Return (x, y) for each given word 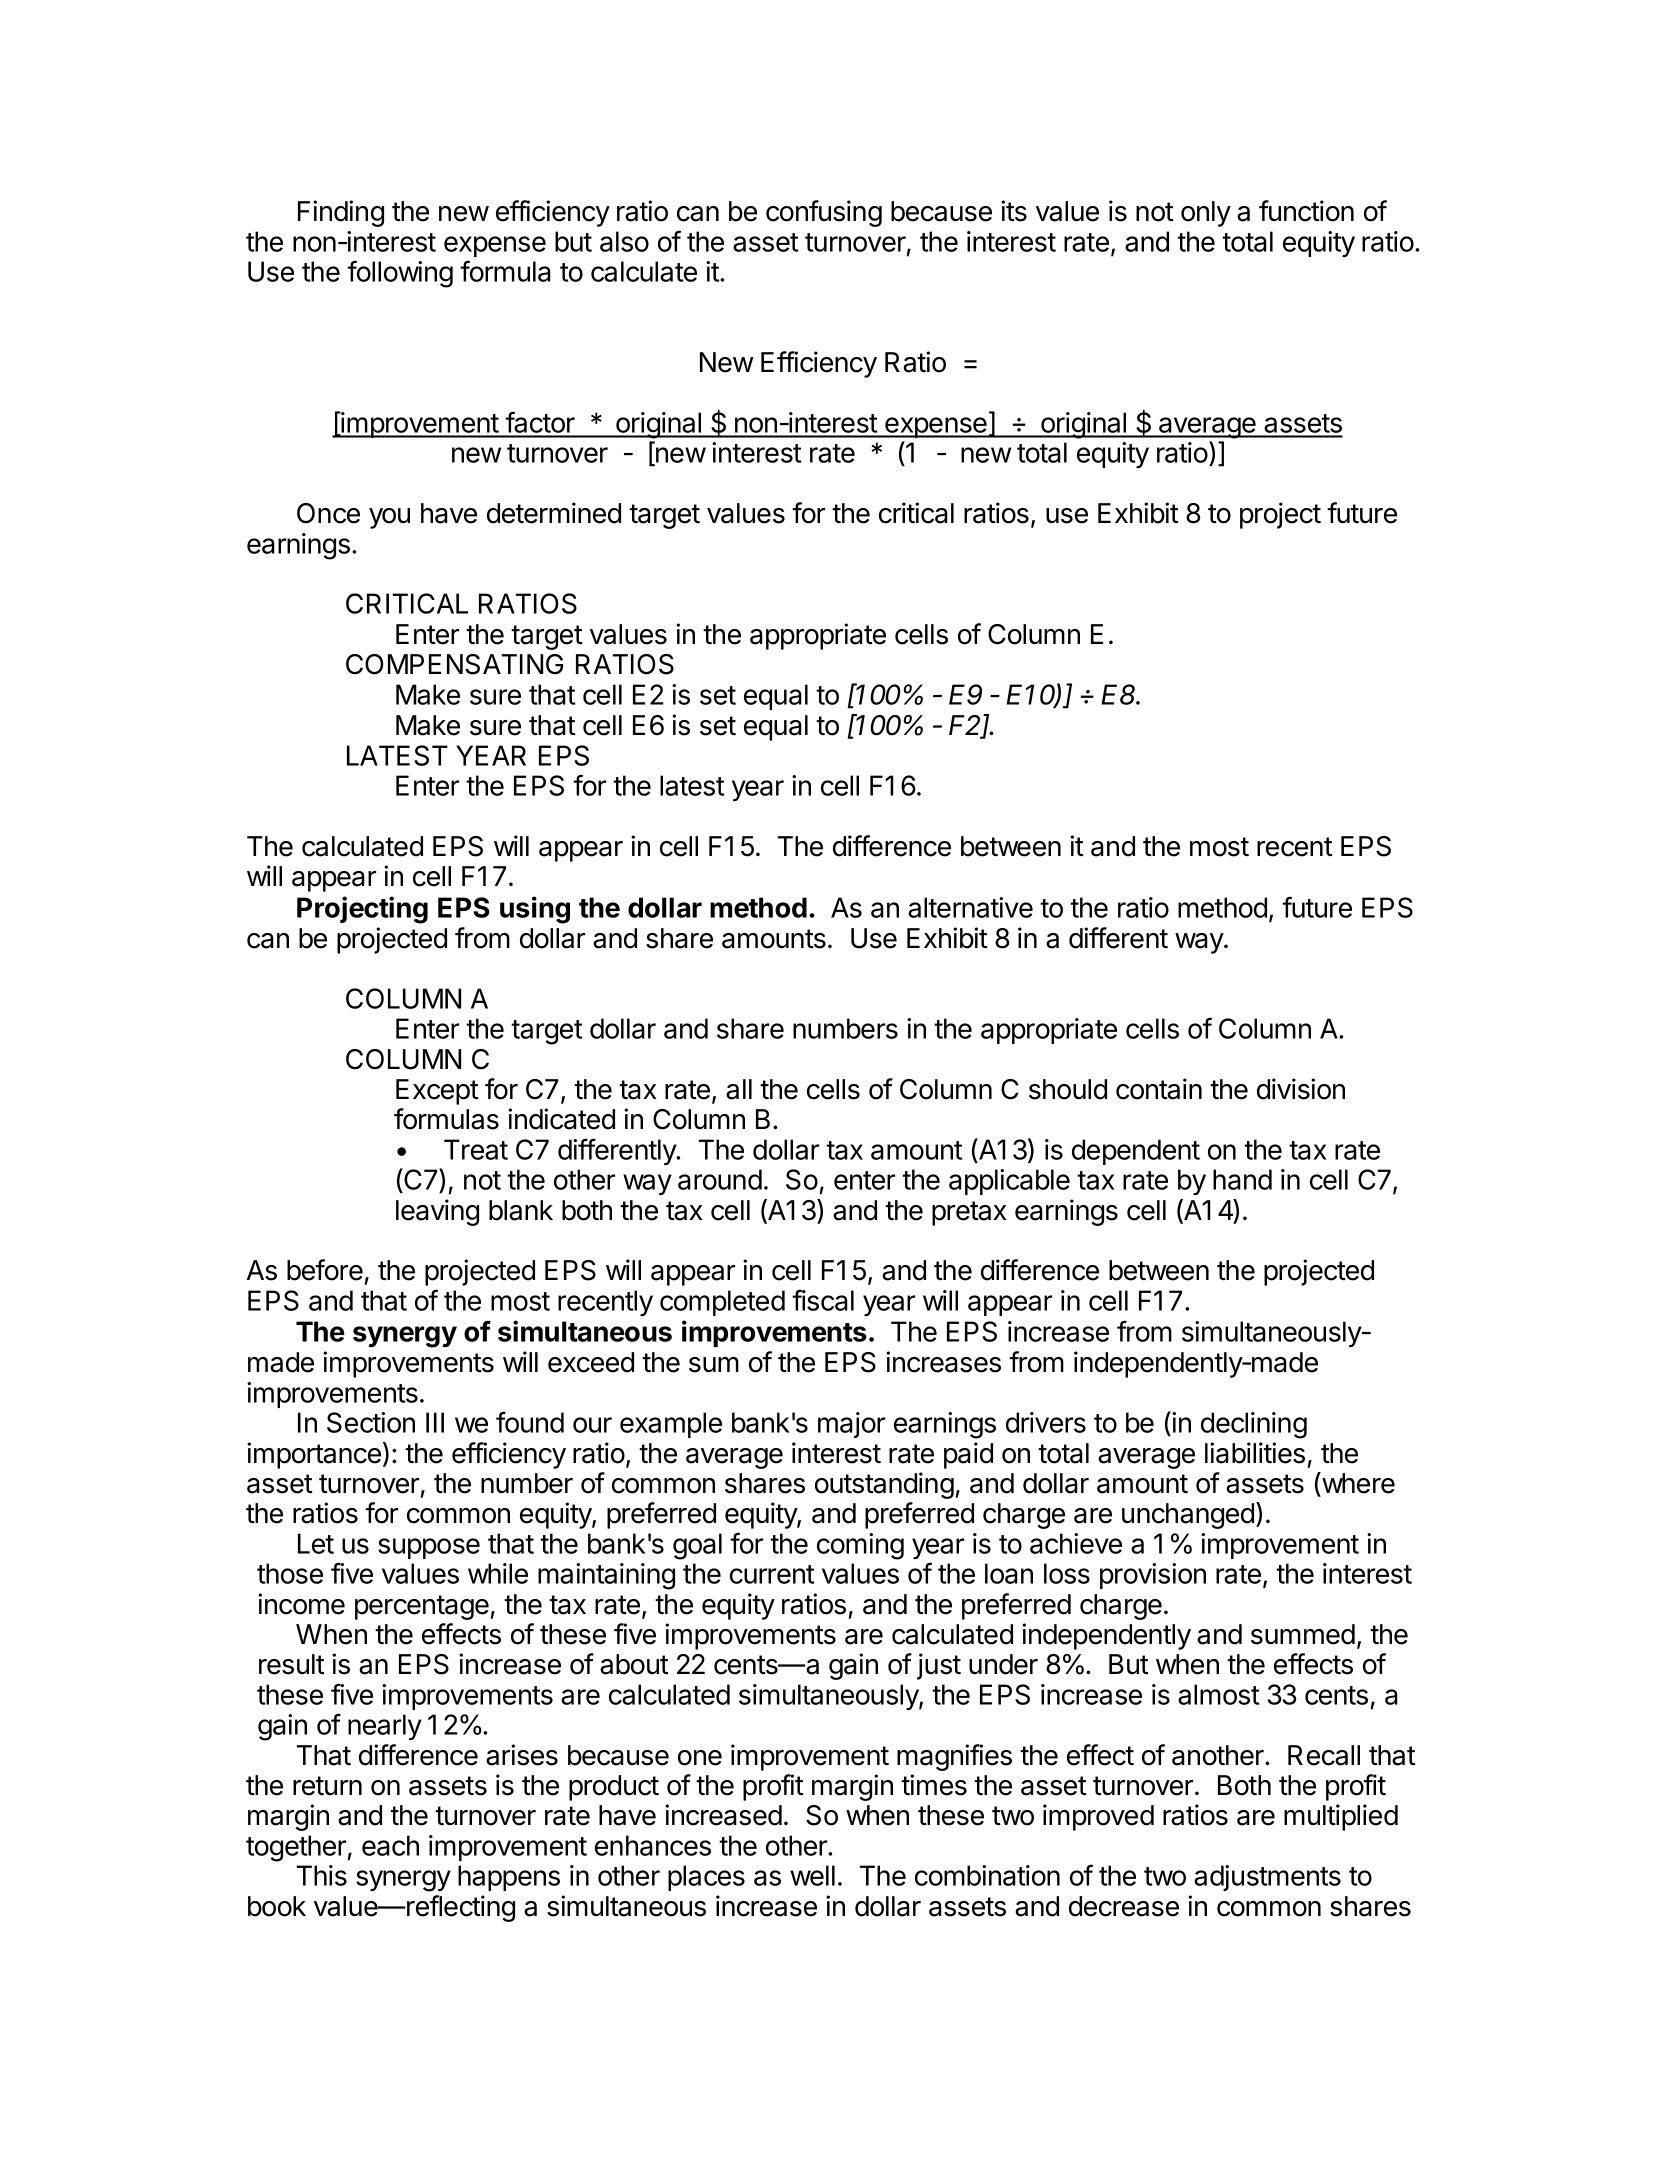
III (435, 1422)
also (624, 241)
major (851, 1425)
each (390, 1845)
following (400, 274)
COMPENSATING (454, 664)
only (1206, 214)
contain (1159, 1089)
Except (437, 1092)
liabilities (1255, 1453)
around (720, 1179)
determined (554, 513)
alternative (970, 907)
